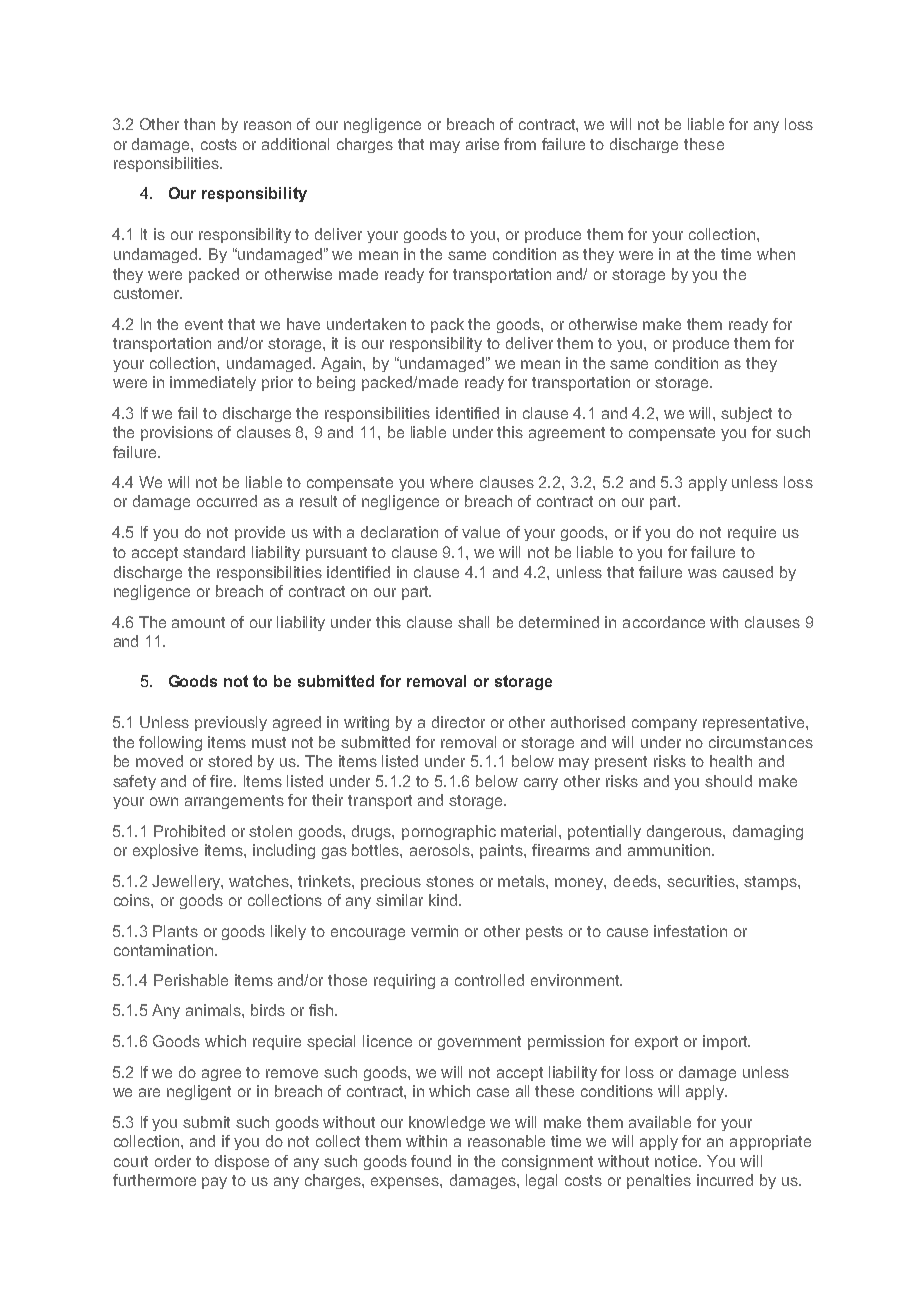 The image size is (924, 1308). What do you see at coordinates (431, 1161) in the screenshot?
I see `found` at bounding box center [431, 1161].
